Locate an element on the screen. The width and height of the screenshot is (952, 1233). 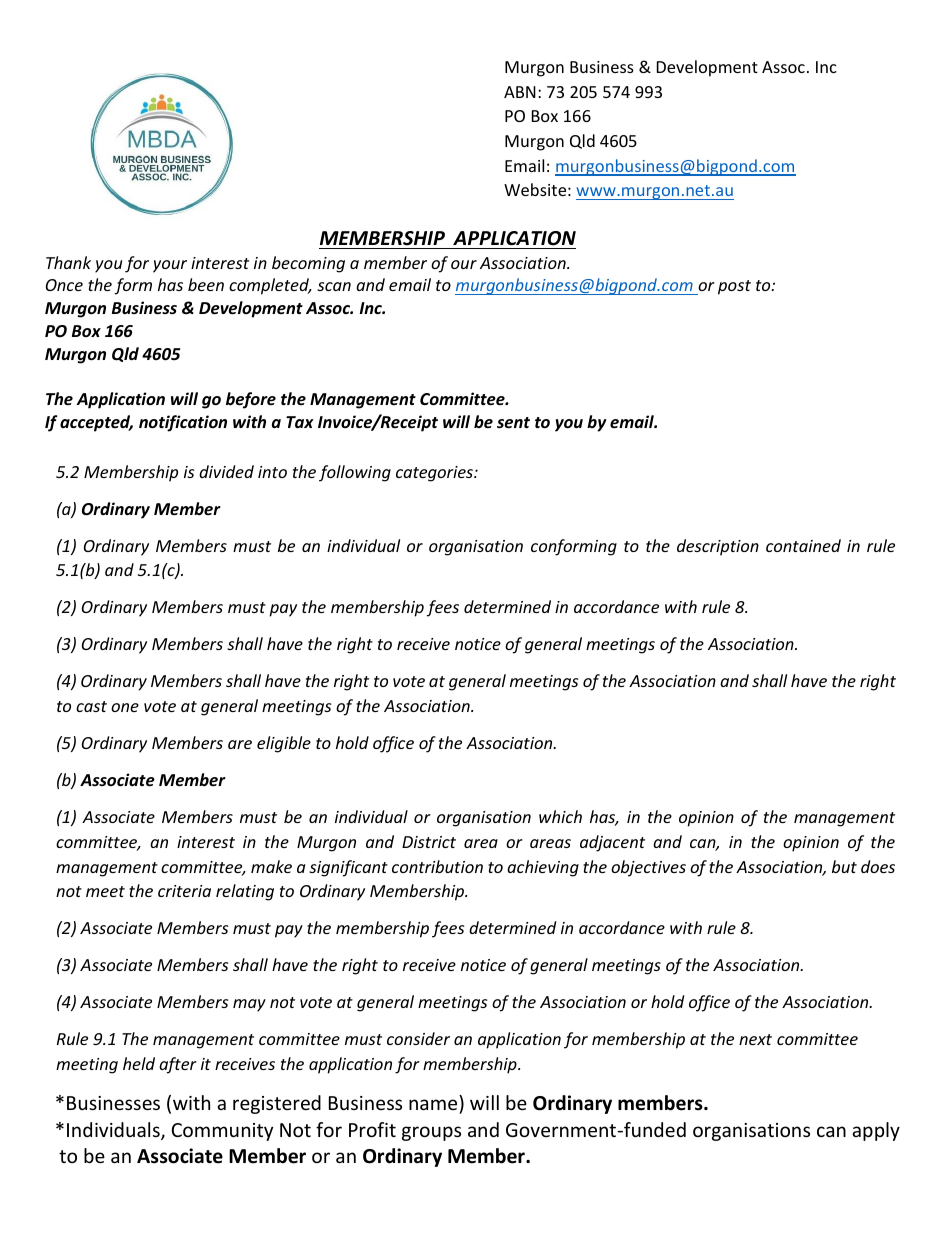
categories is located at coordinates (435, 474).
